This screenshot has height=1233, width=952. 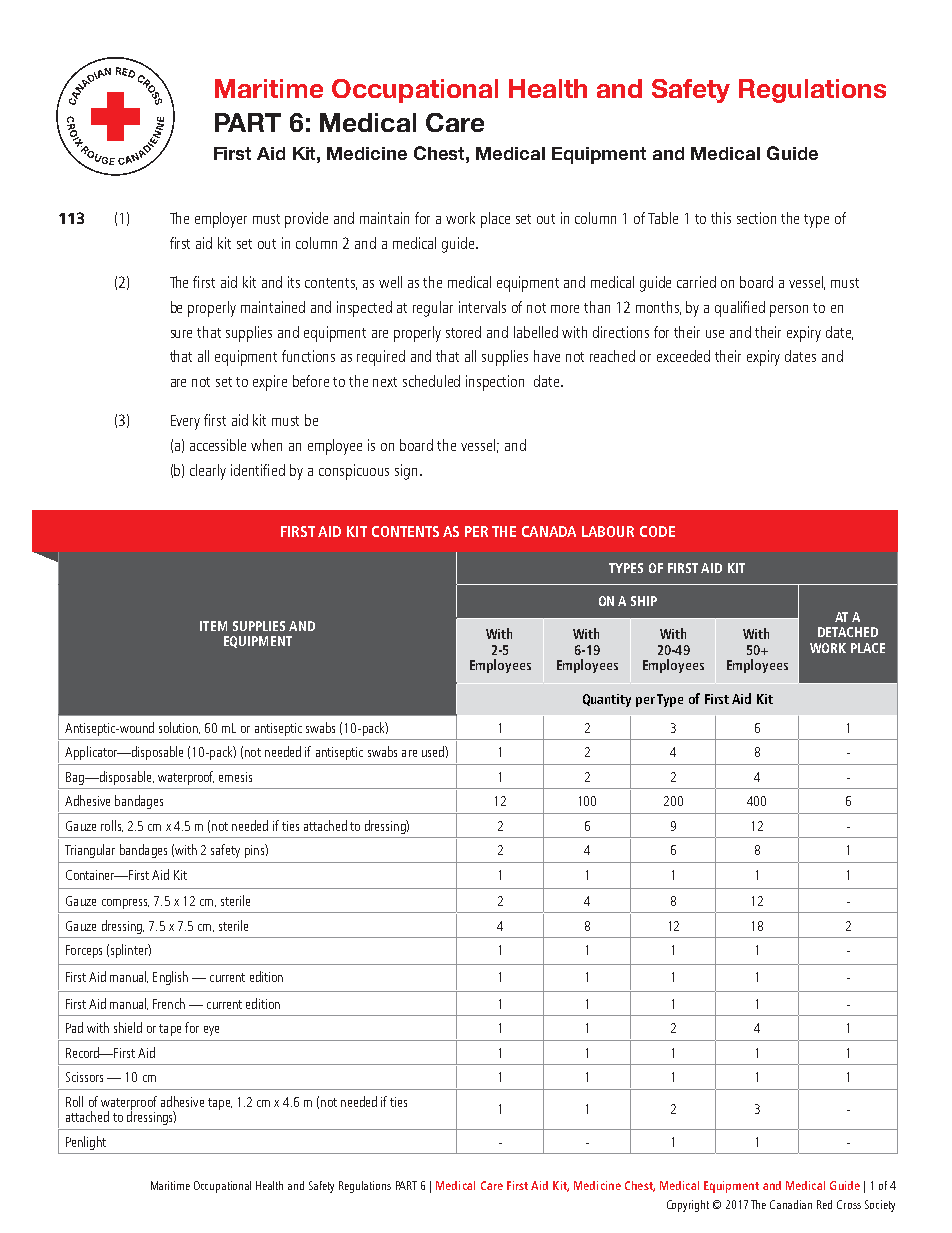 What do you see at coordinates (213, 626) in the screenshot?
I see `ITEM` at bounding box center [213, 626].
